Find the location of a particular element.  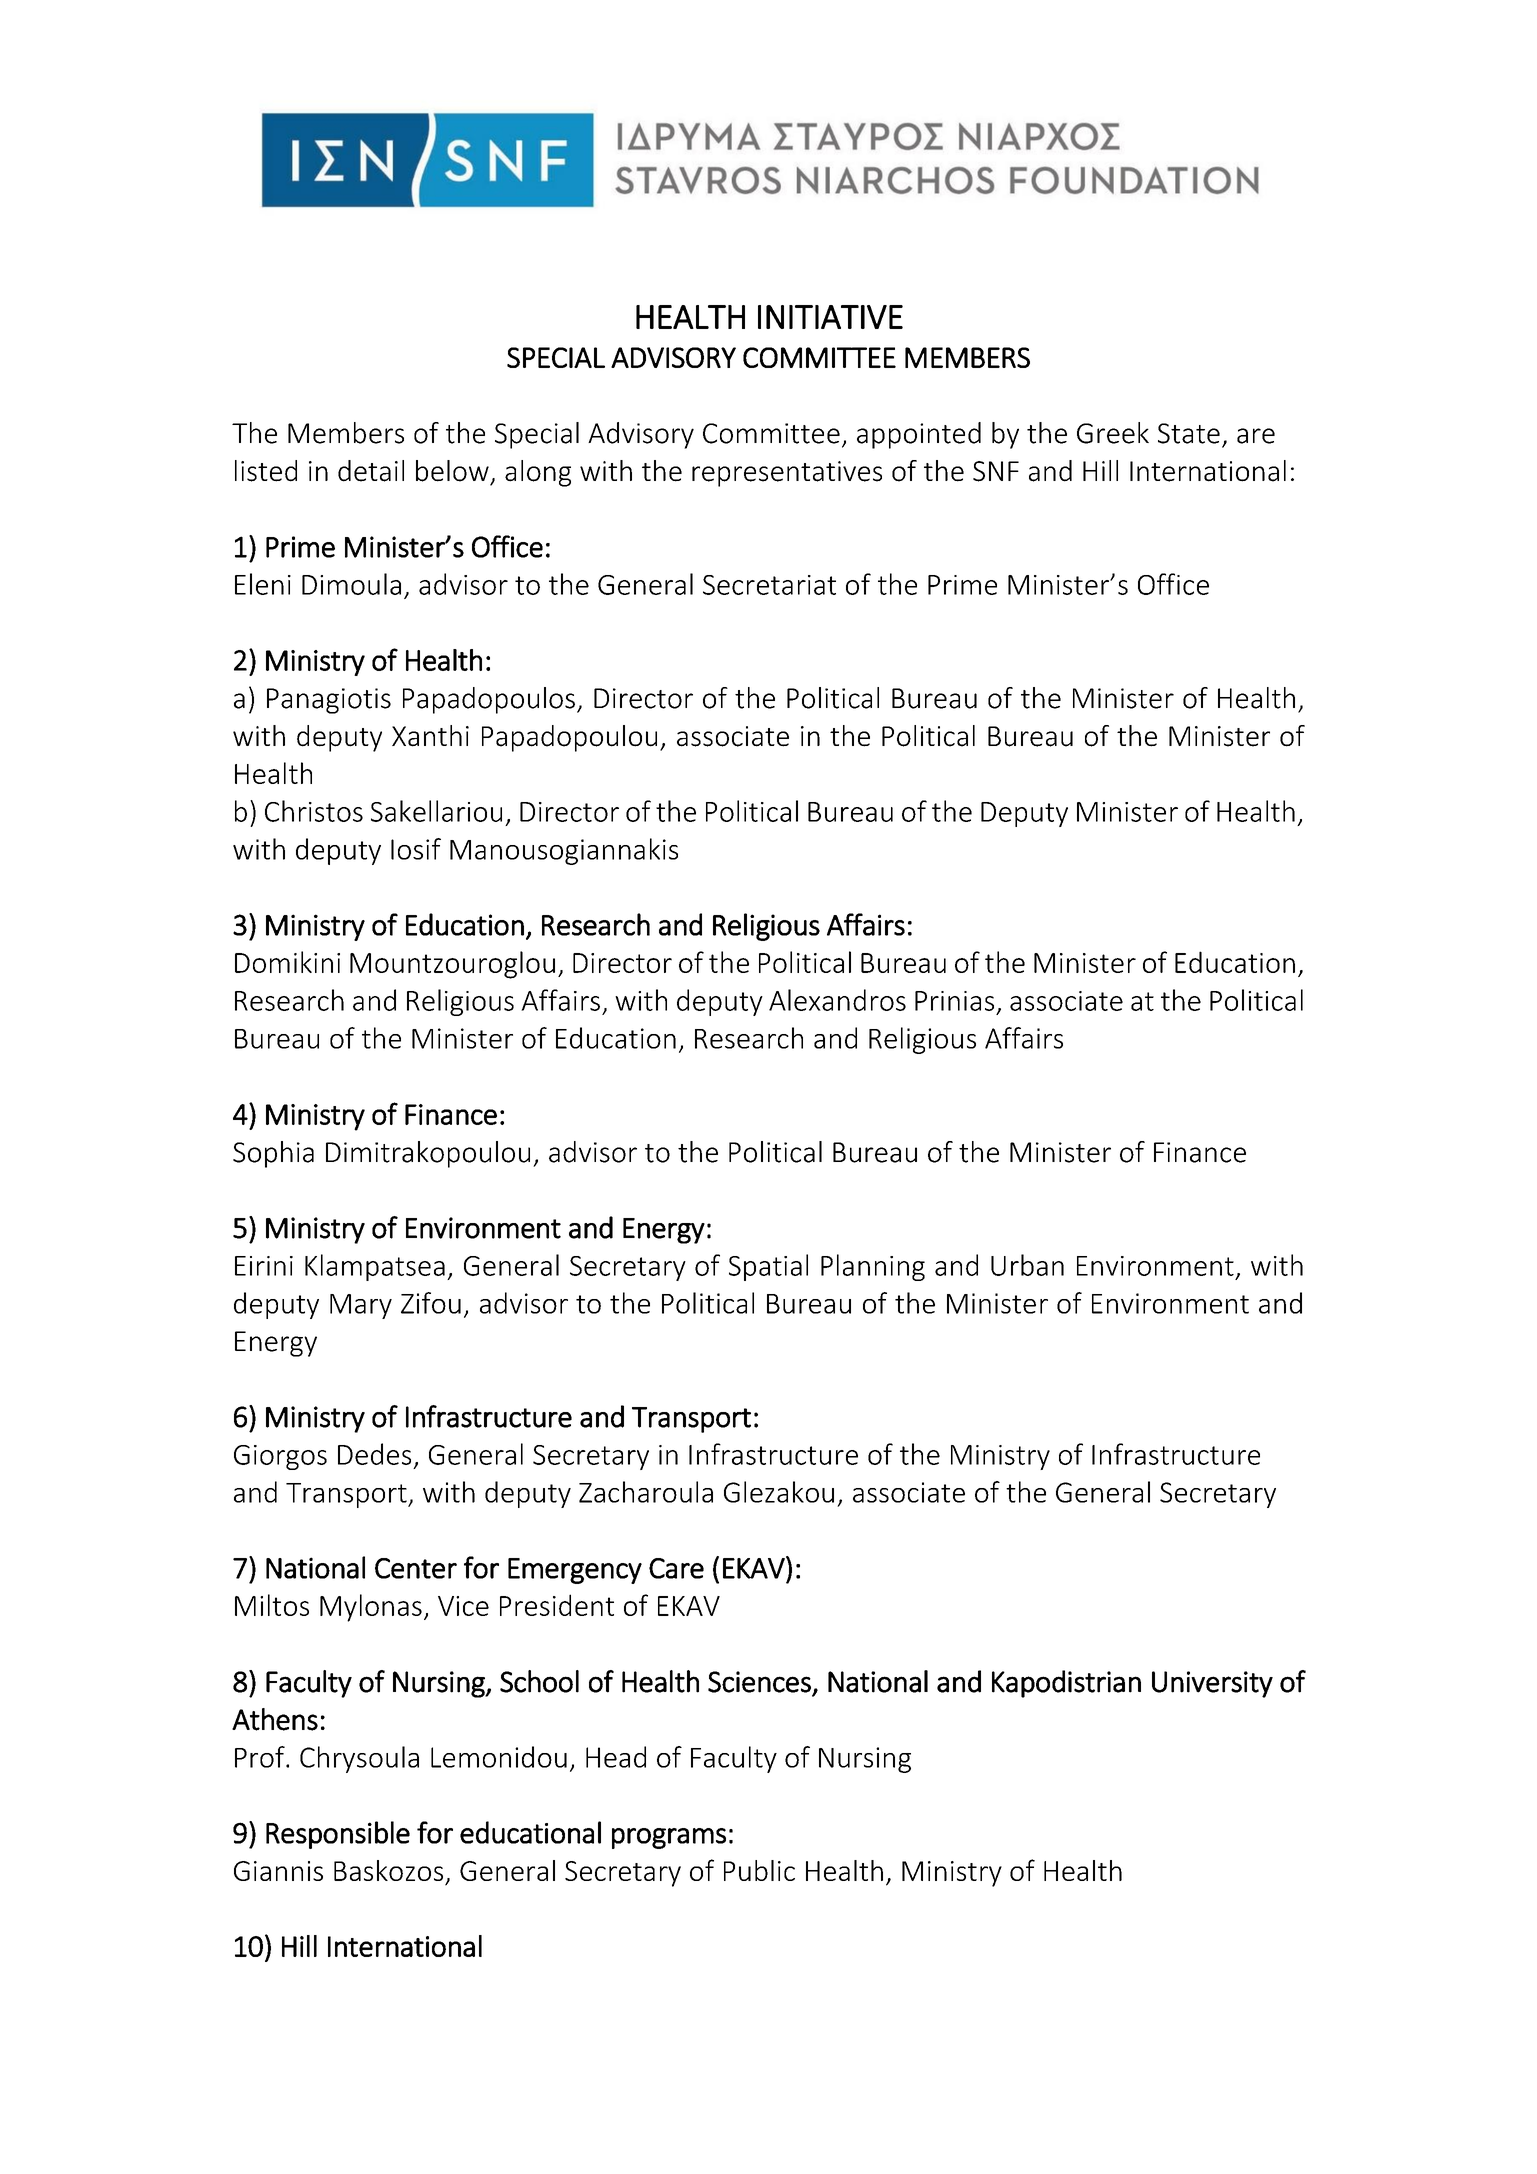

Urban is located at coordinates (1027, 1265).
